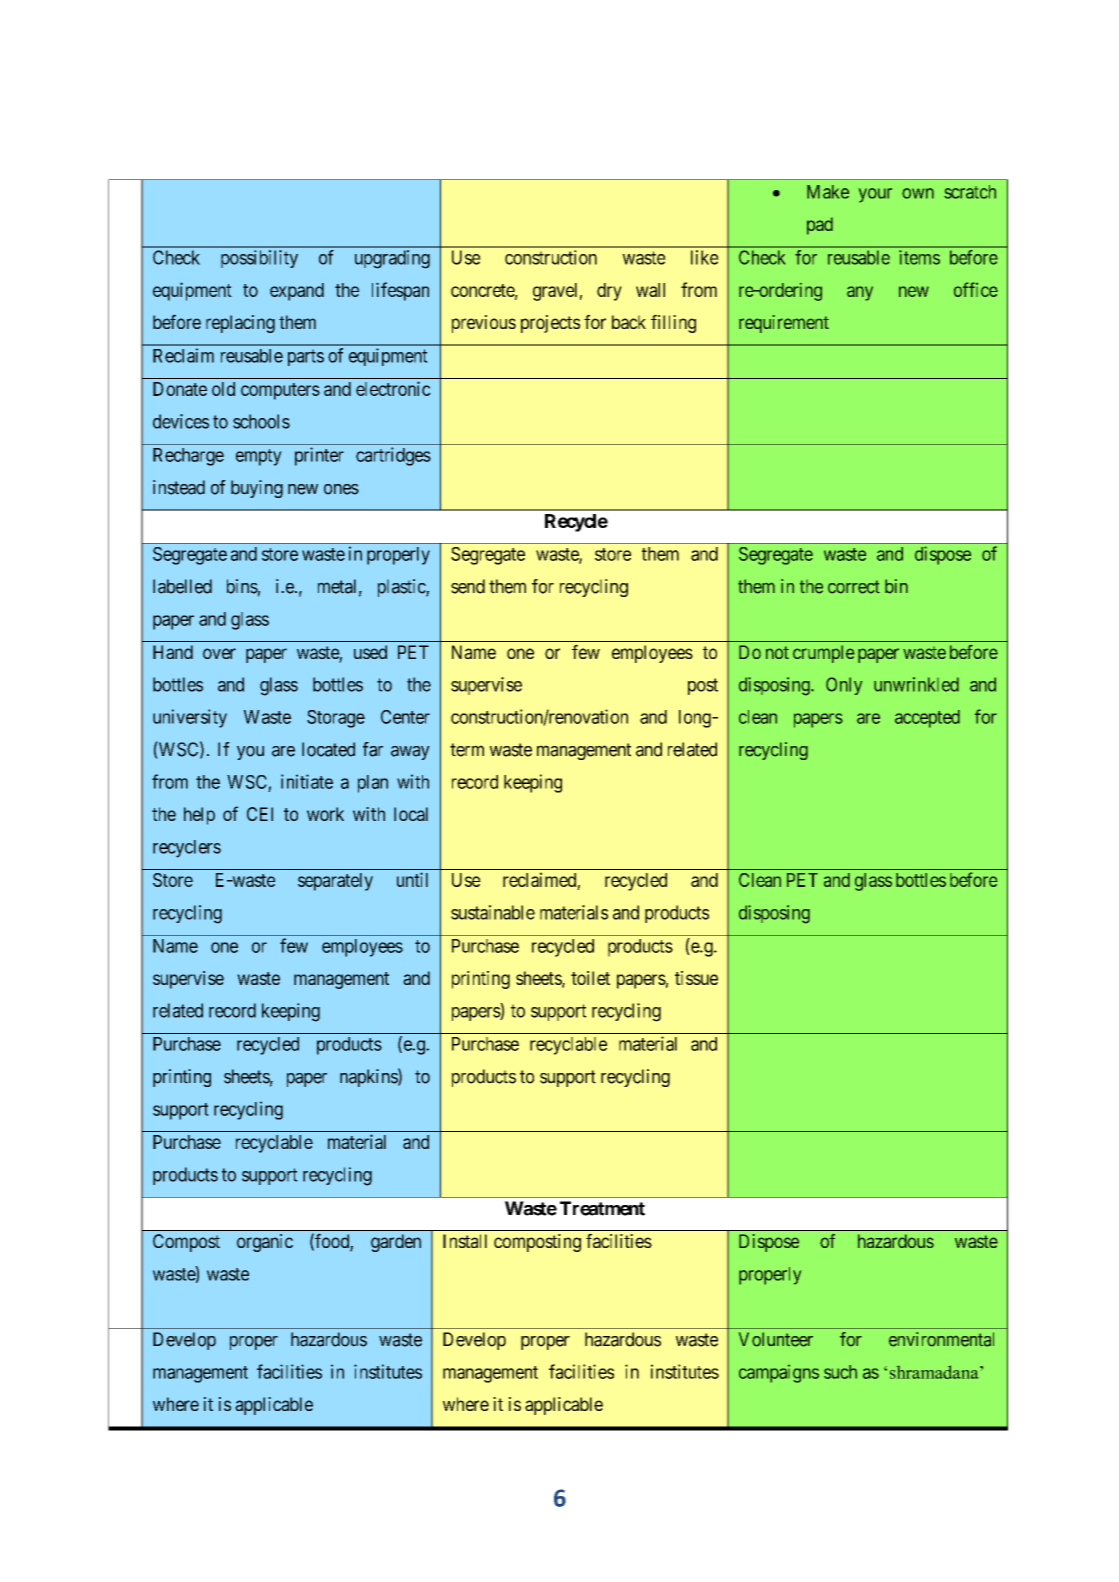 This image has width=1119, height=1582. Describe the element at coordinates (468, 586) in the image. I see `send` at that location.
